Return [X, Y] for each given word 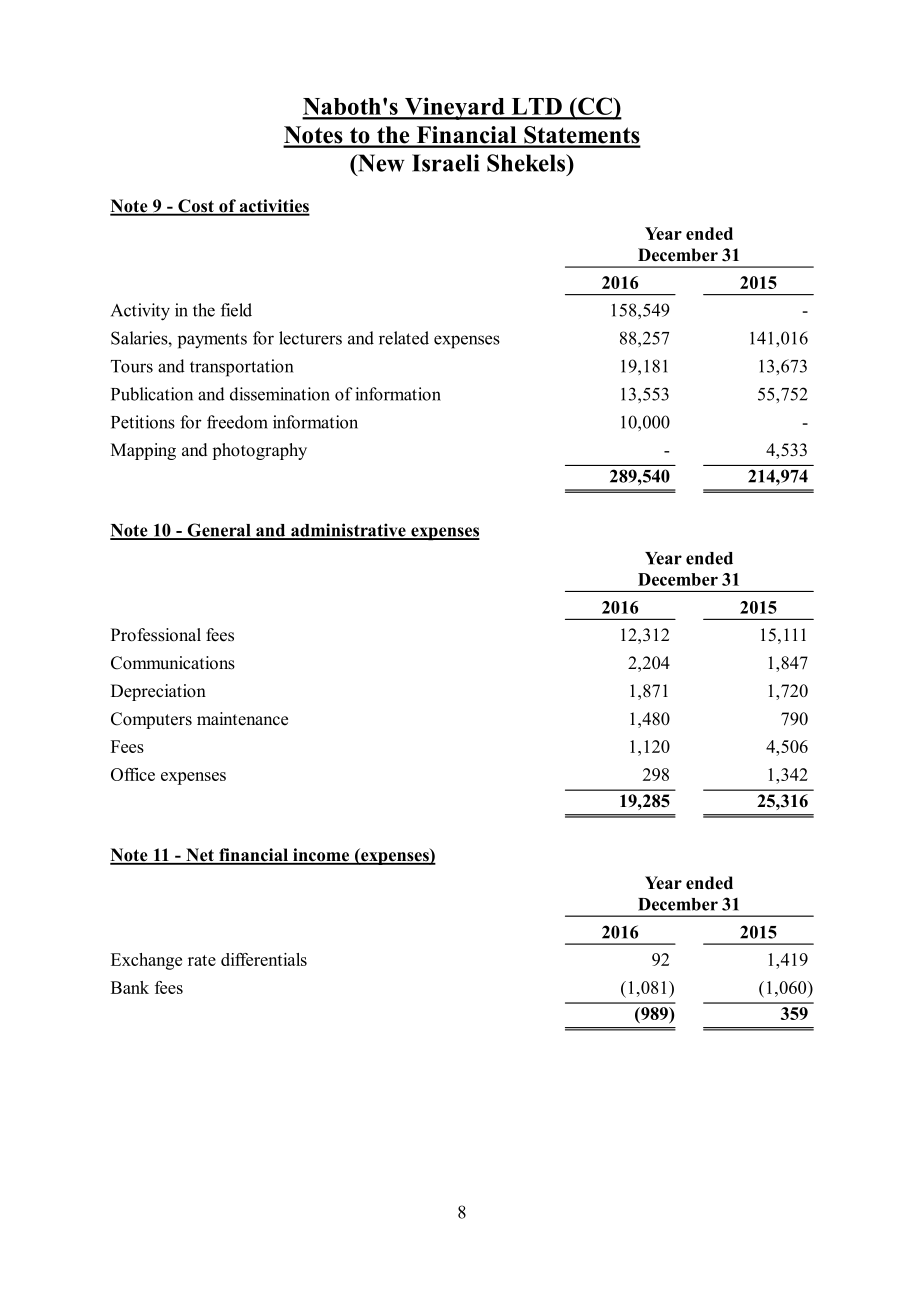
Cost [196, 207]
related [404, 338]
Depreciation [158, 692]
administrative [348, 531]
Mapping [143, 451]
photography [259, 451]
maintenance [242, 719]
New [380, 163]
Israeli [445, 163]
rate [202, 960]
